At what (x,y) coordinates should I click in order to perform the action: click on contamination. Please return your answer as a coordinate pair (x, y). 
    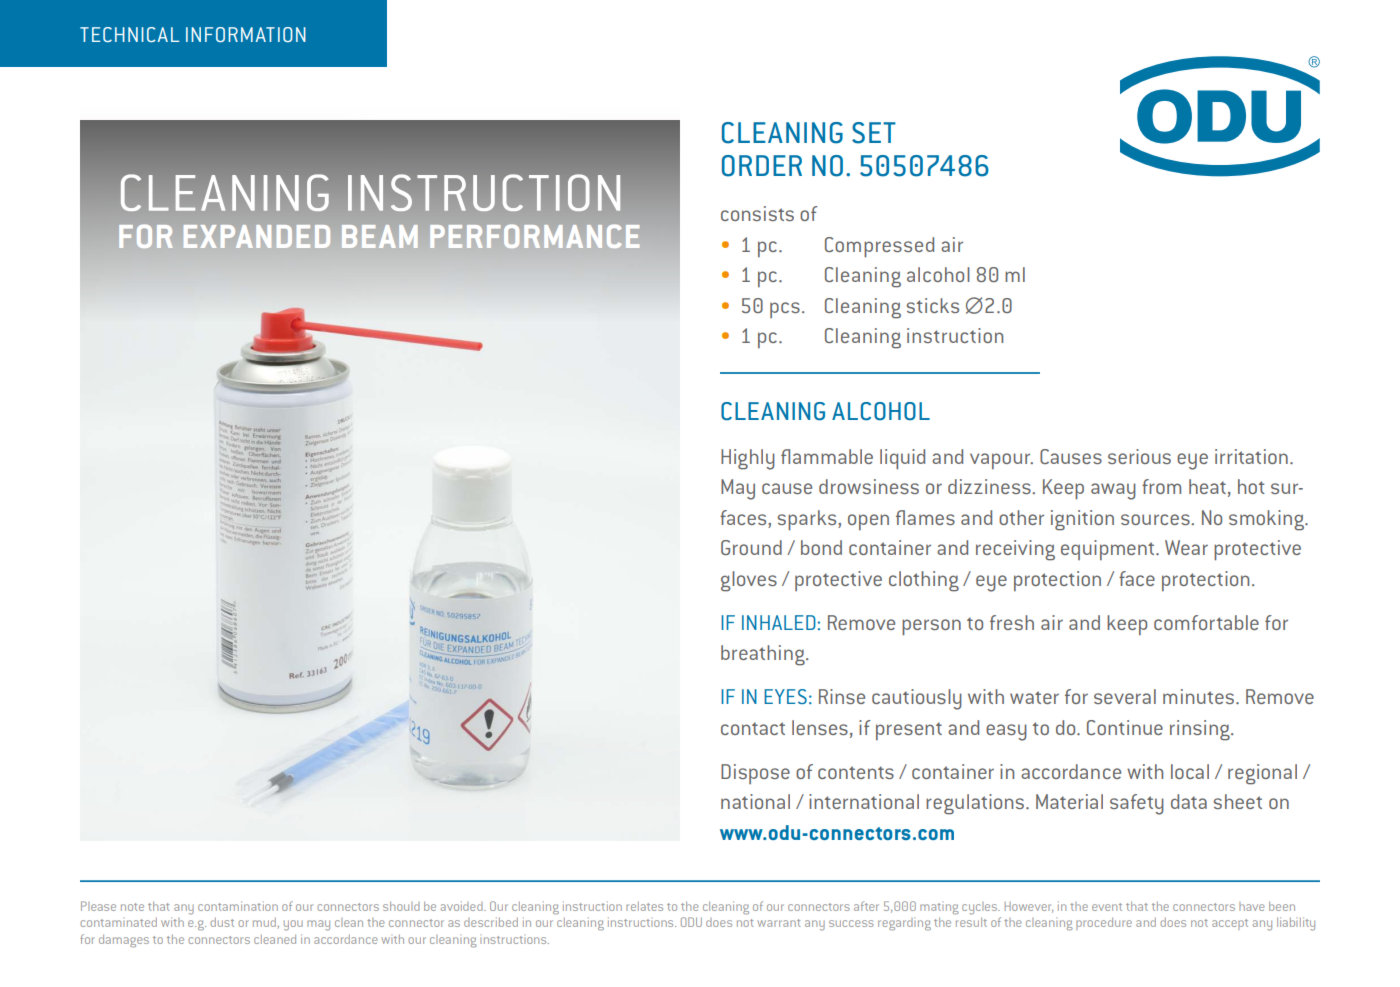
    Looking at the image, I should click on (238, 906).
